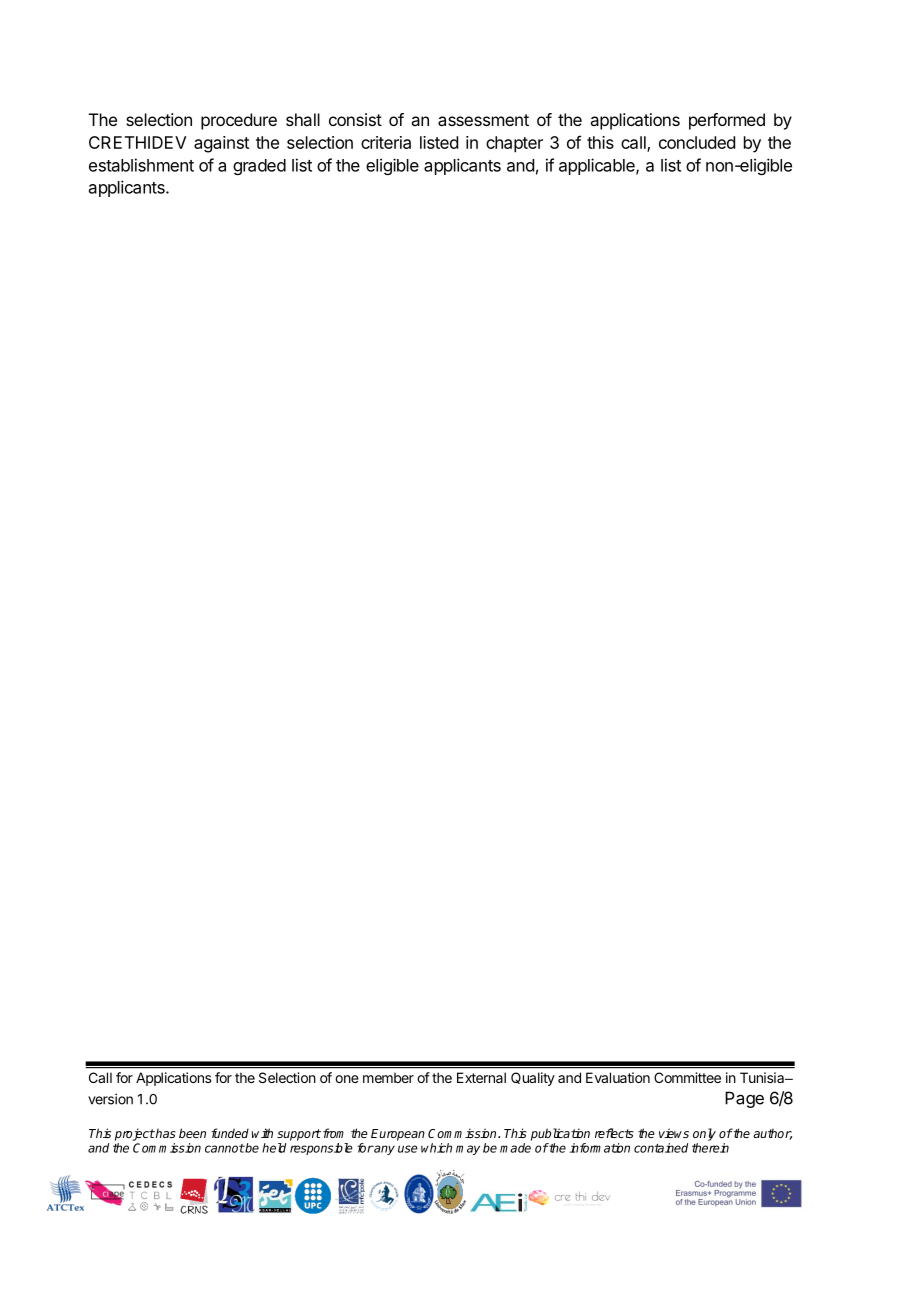 The image size is (924, 1308). Describe the element at coordinates (110, 1099) in the screenshot. I see `version` at that location.
